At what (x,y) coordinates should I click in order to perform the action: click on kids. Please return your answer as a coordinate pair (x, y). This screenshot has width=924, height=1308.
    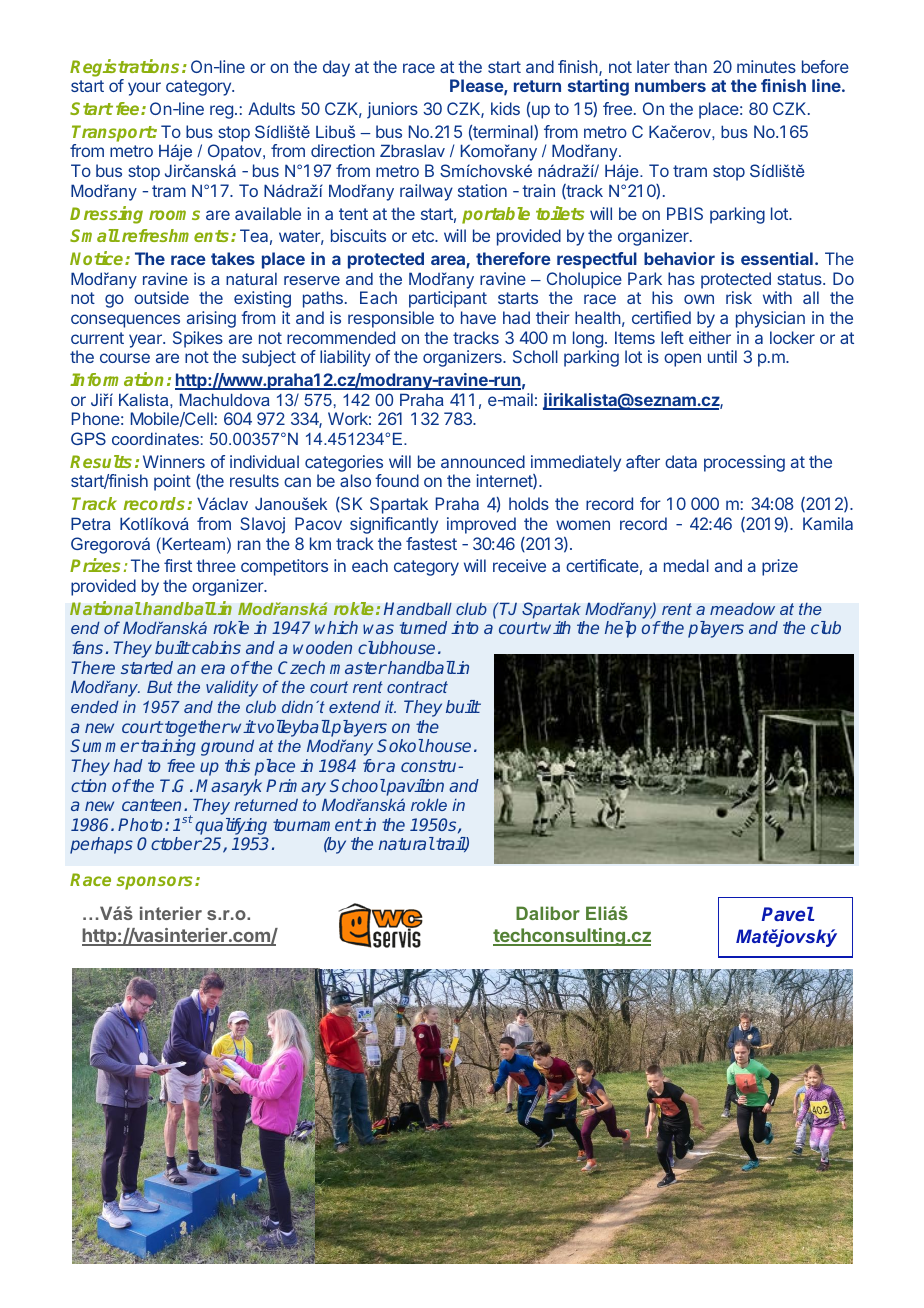
    Looking at the image, I should click on (505, 108).
